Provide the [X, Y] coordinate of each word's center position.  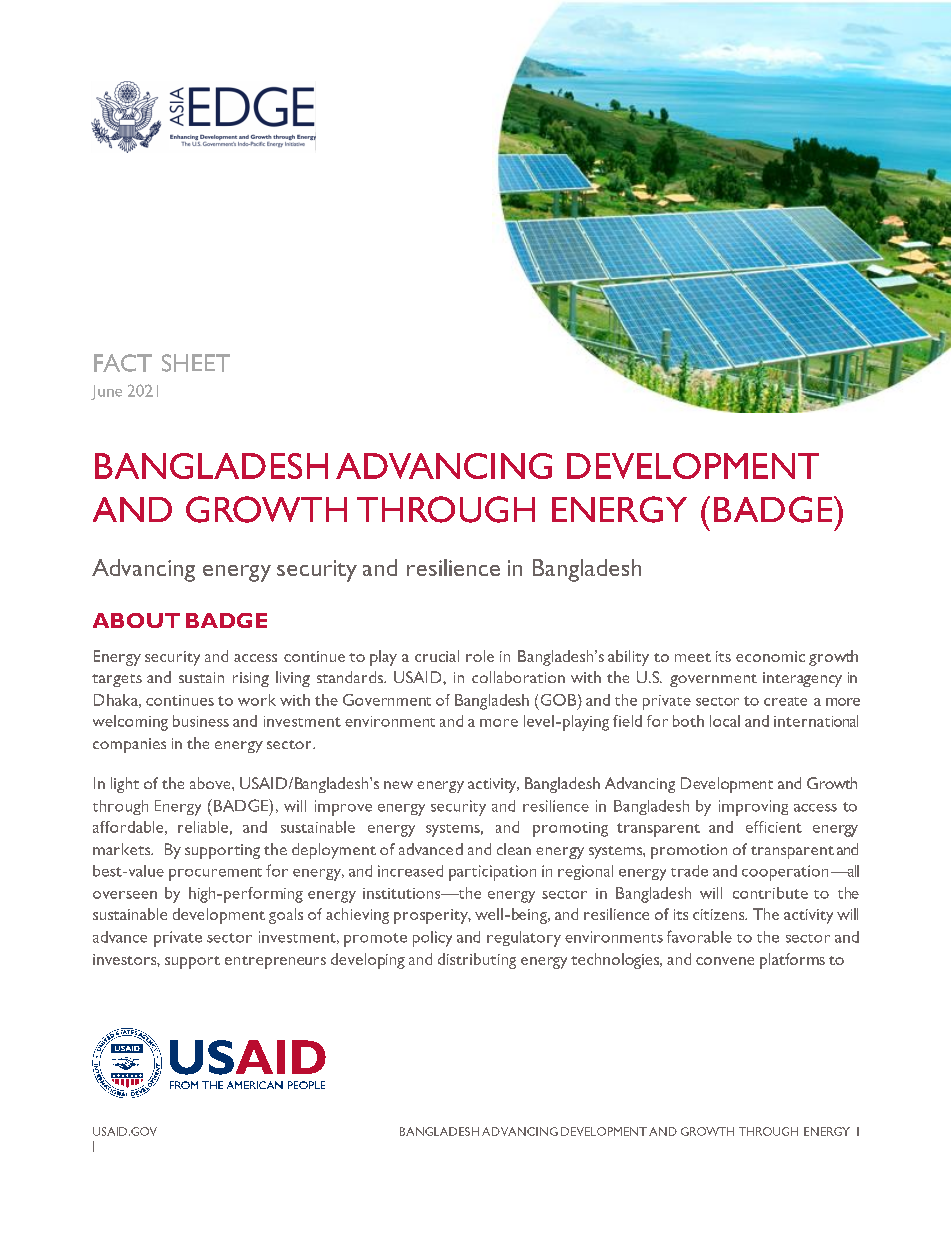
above [211, 783]
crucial [437, 656]
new [398, 785]
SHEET [196, 363]
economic [770, 656]
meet [693, 657]
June [106, 392]
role [480, 656]
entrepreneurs [275, 962]
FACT [123, 363]
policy [432, 939]
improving [753, 808]
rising [251, 679]
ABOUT [136, 620]
